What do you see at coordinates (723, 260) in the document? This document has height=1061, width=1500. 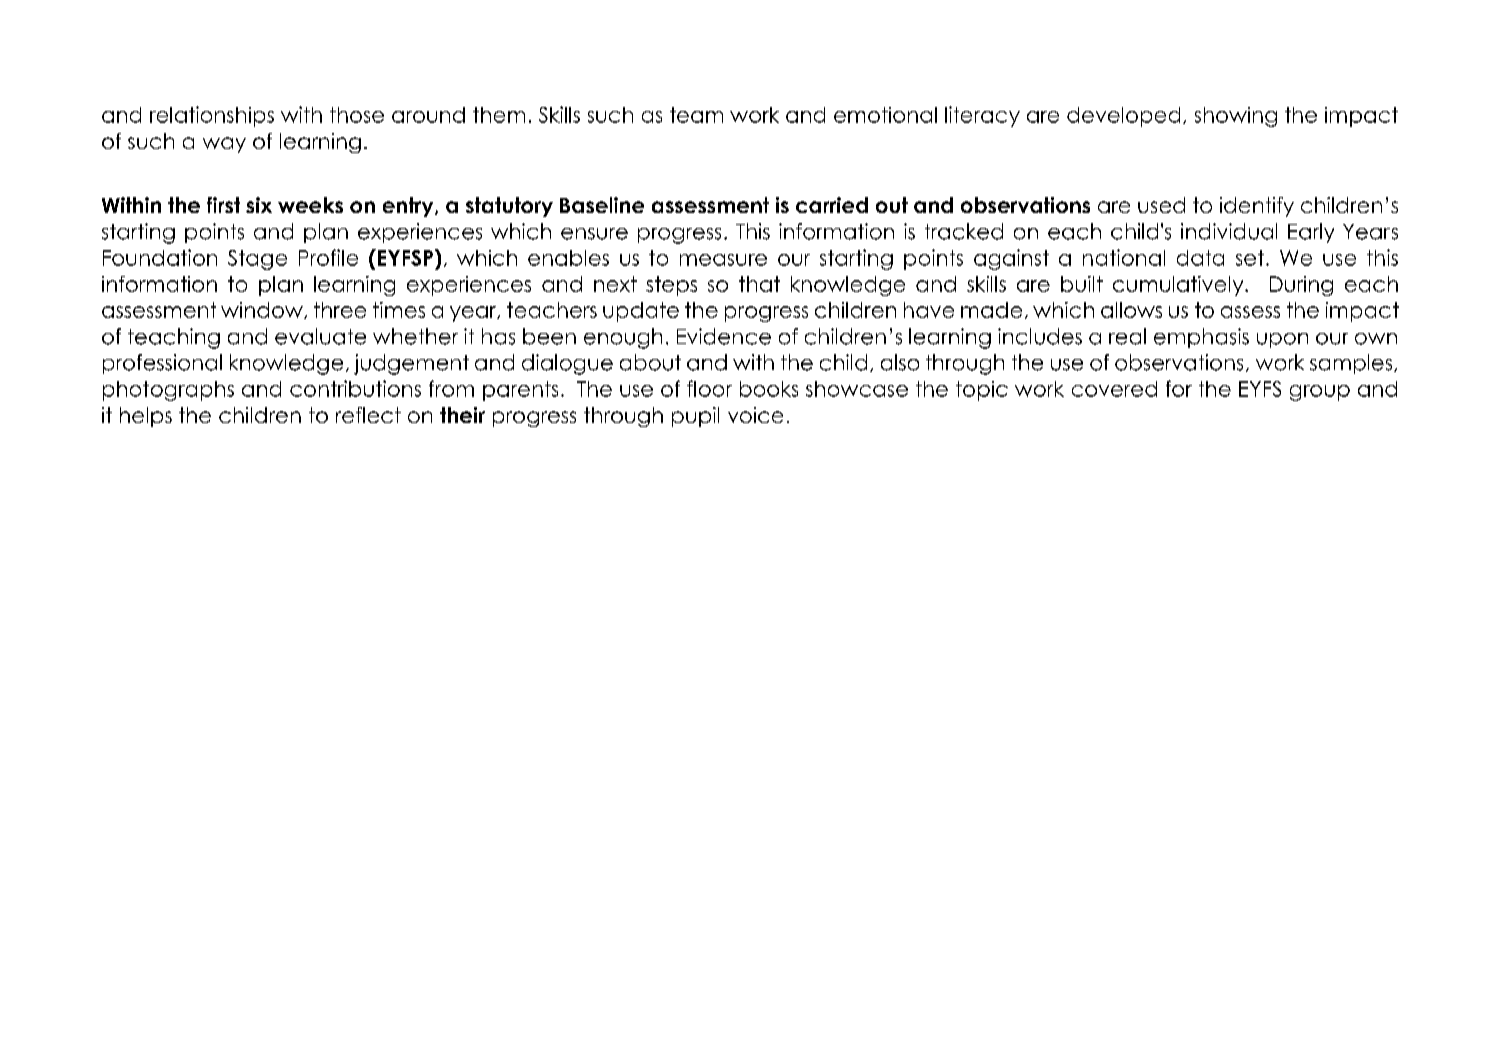 I see `measure` at bounding box center [723, 260].
